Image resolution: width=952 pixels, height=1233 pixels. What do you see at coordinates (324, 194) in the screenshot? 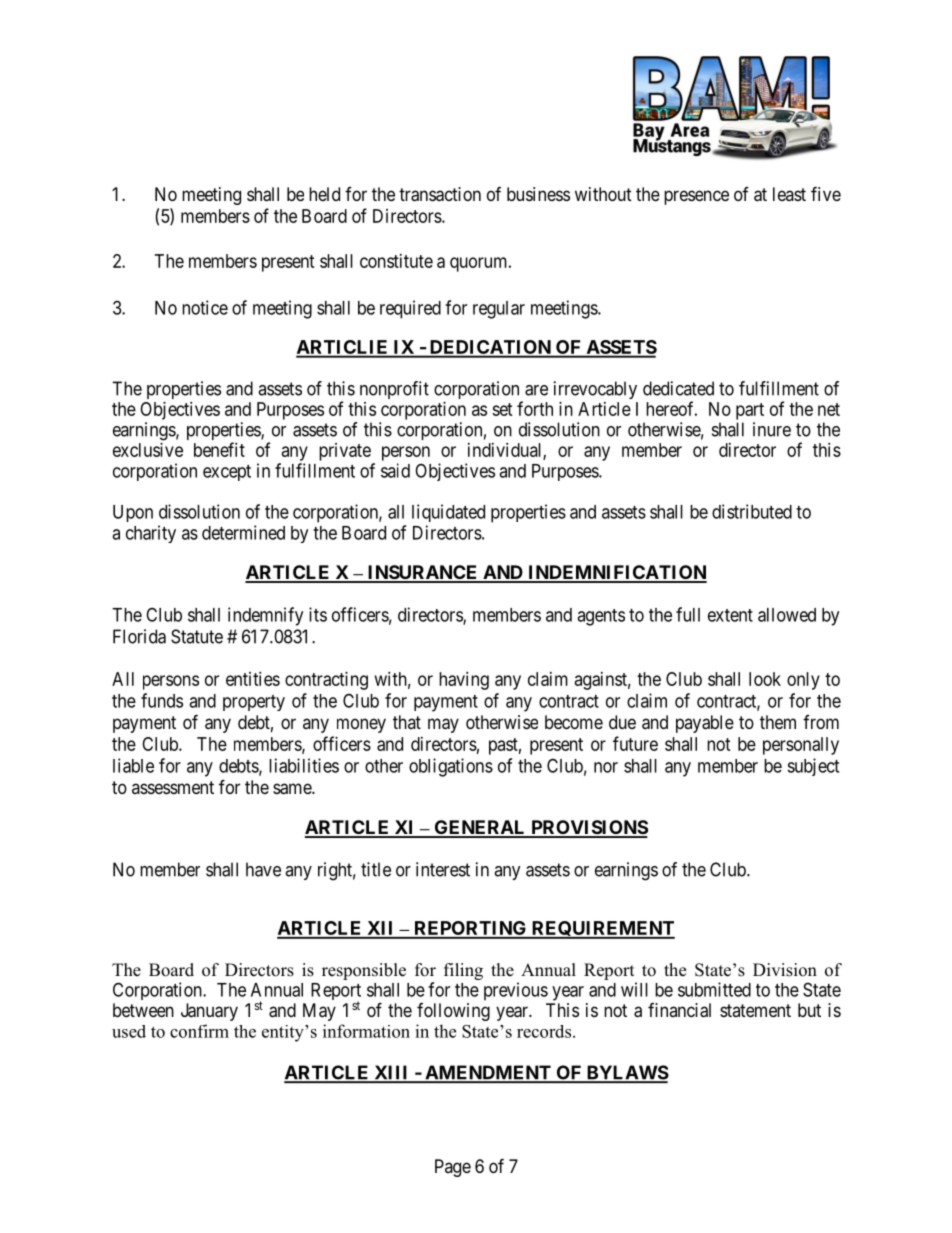
I see `held` at bounding box center [324, 194].
